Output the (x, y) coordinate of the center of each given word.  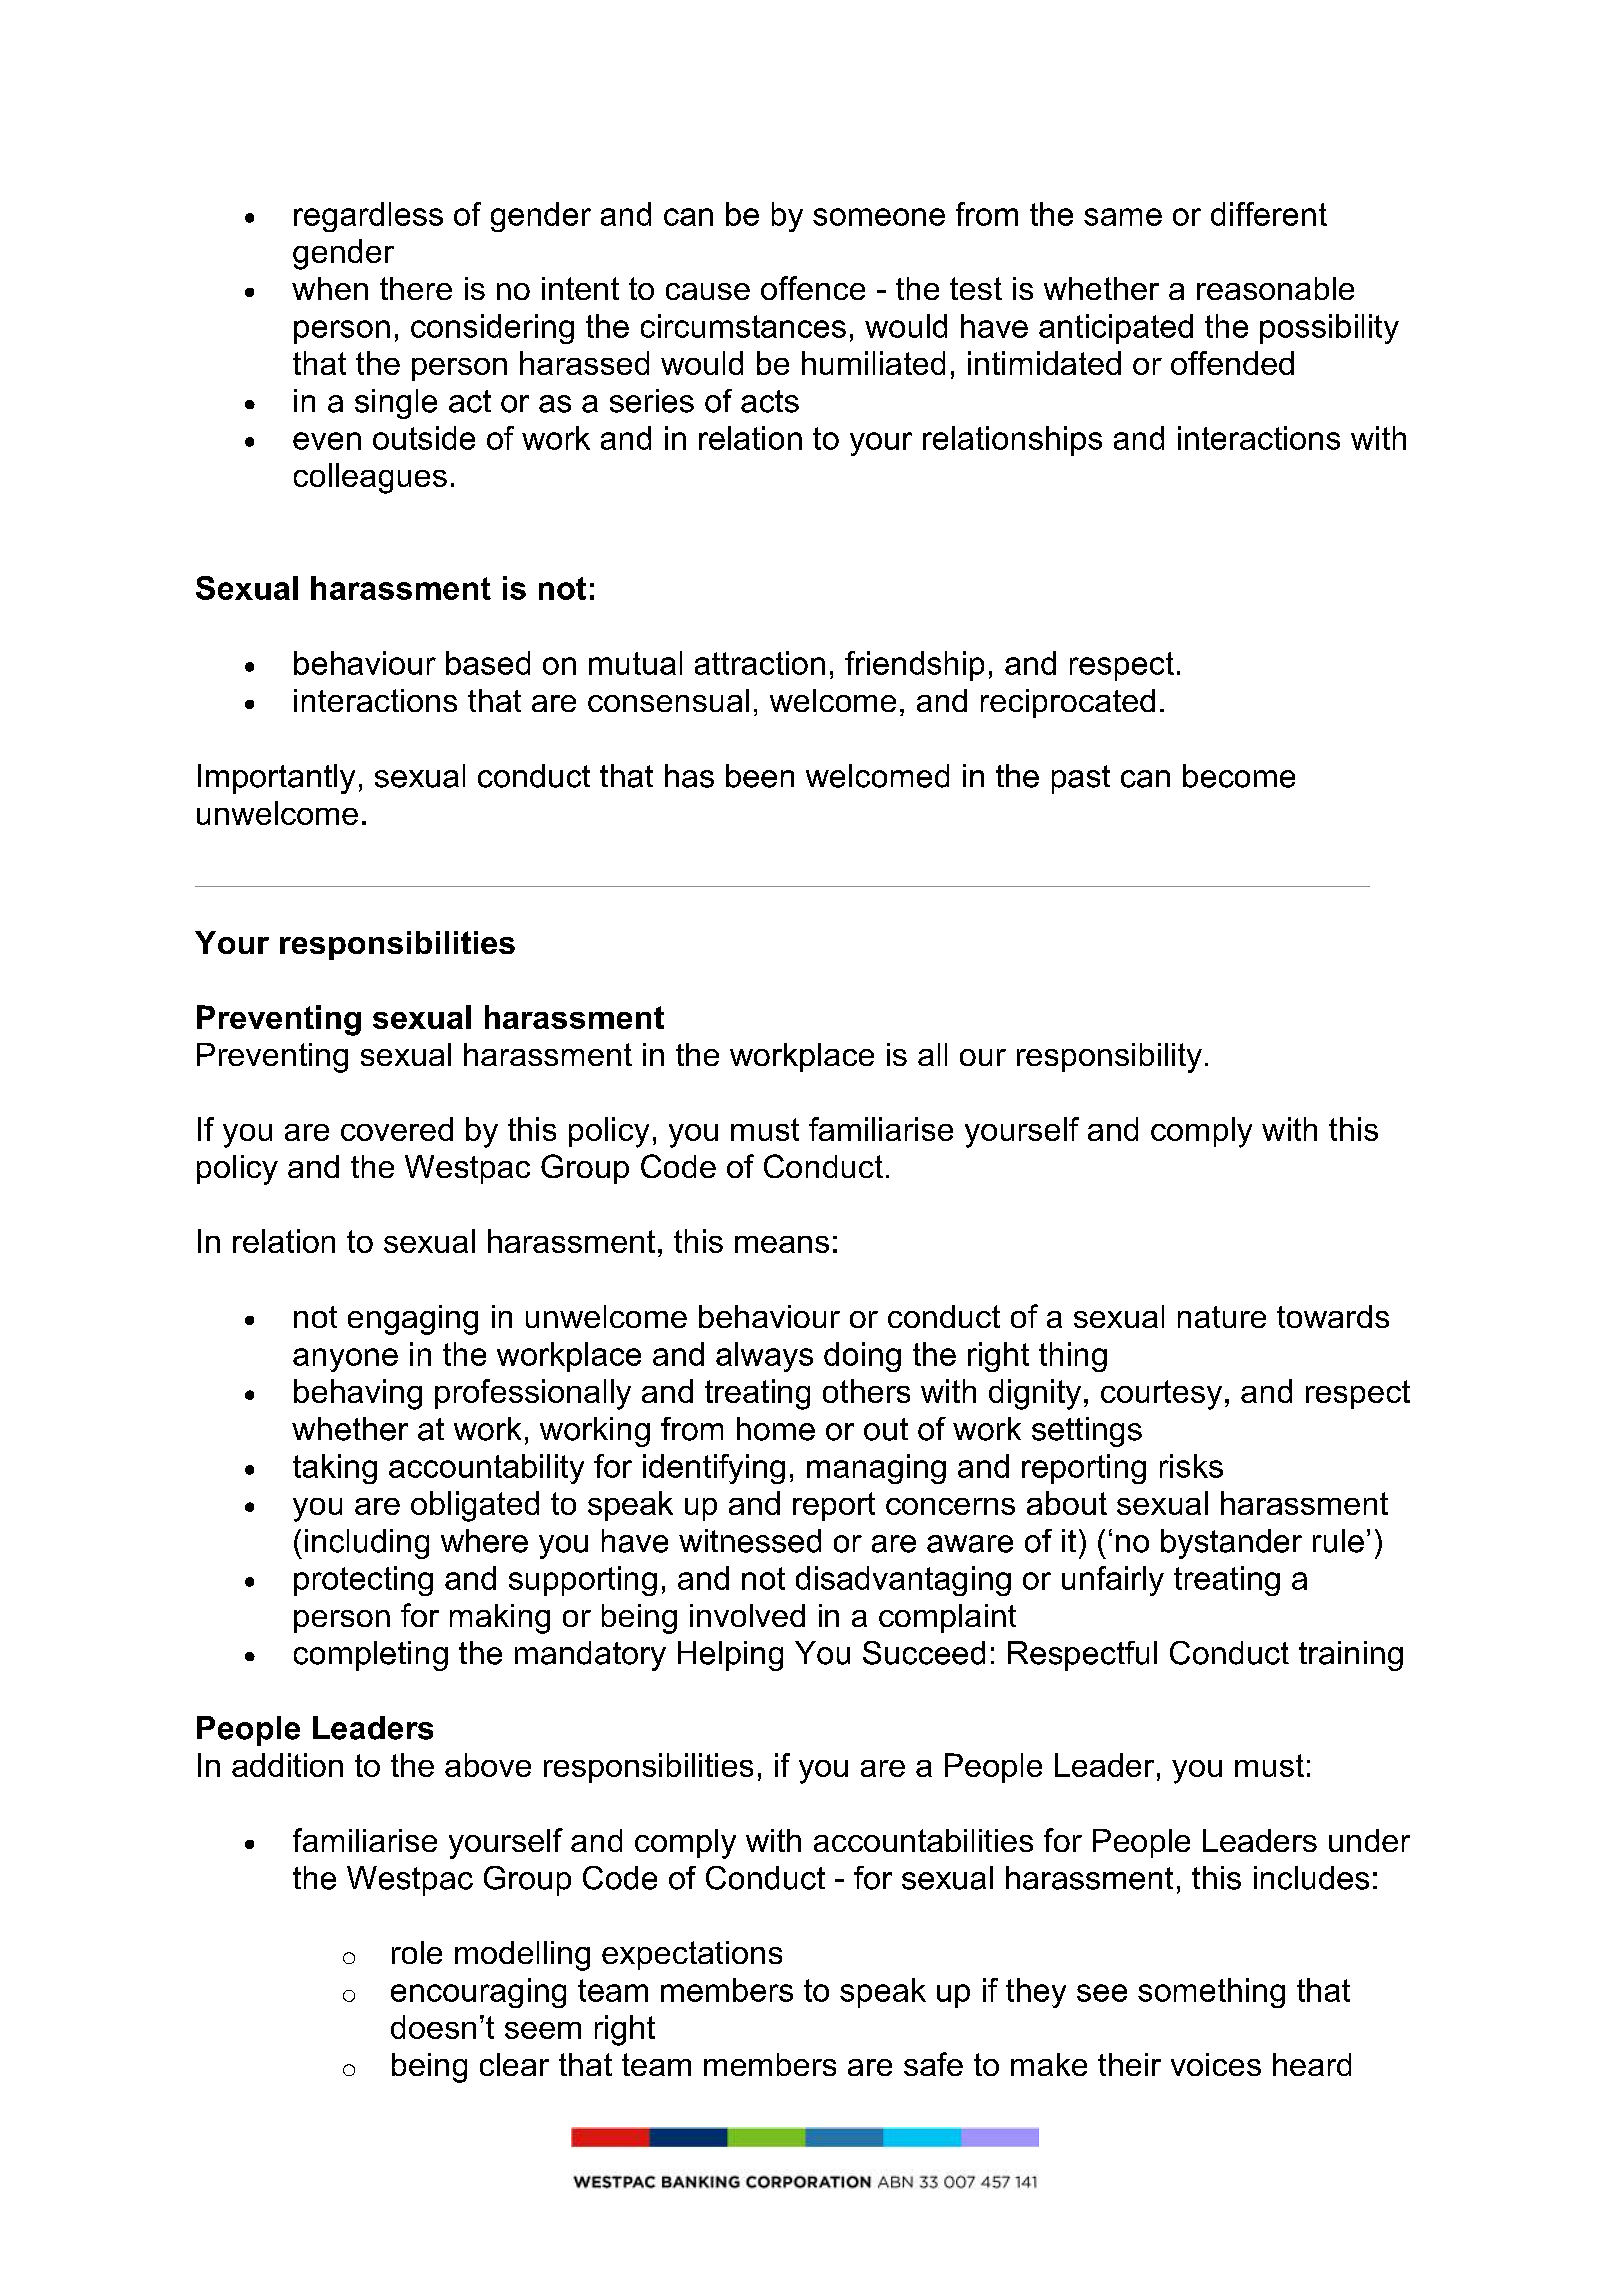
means (782, 1244)
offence (813, 288)
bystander (1231, 1544)
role (417, 1952)
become (1239, 776)
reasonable (1275, 288)
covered (397, 1129)
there (416, 288)
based (488, 663)
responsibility (1109, 1058)
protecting (363, 1581)
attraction (760, 663)
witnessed (750, 1541)
